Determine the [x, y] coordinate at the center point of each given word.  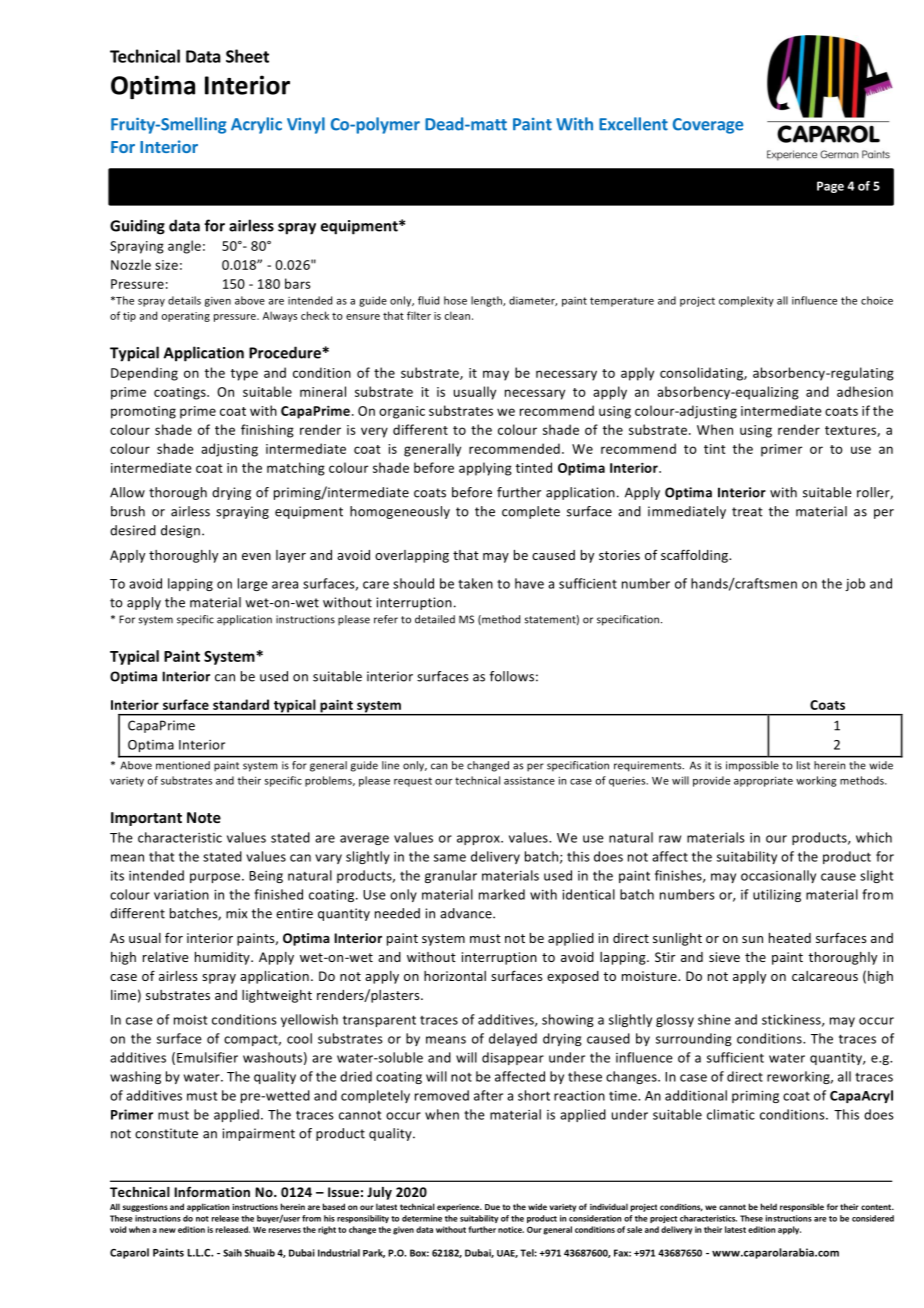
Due [492, 1207]
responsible [802, 1207]
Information [212, 1192]
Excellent [633, 124]
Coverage [708, 126]
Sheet [247, 56]
